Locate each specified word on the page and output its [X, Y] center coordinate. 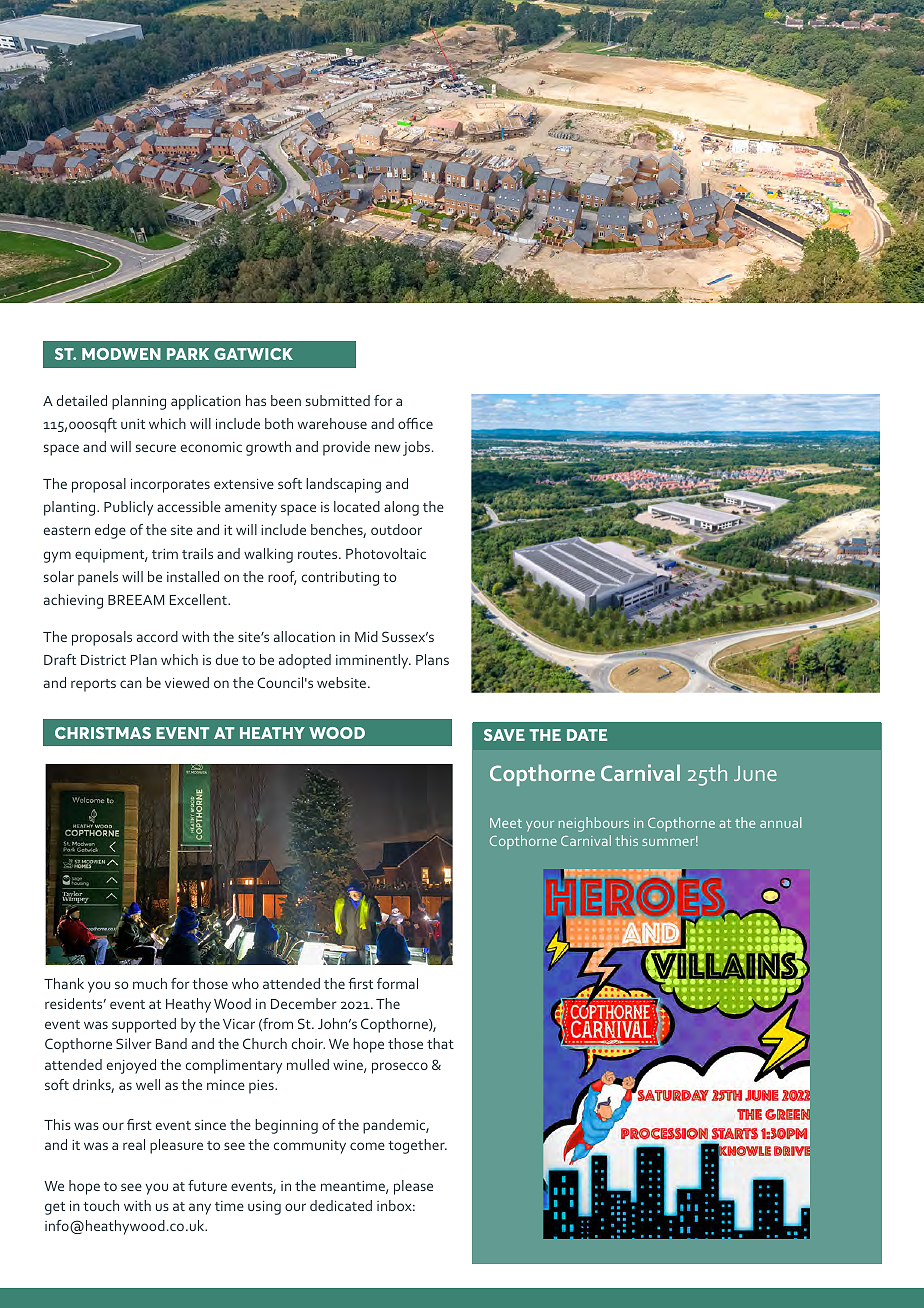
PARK [188, 354]
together [417, 1146]
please [413, 1187]
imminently [373, 661]
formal [397, 983]
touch [101, 1205]
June [755, 773]
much [150, 983]
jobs [418, 448]
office [415, 423]
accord [157, 636]
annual [780, 822]
